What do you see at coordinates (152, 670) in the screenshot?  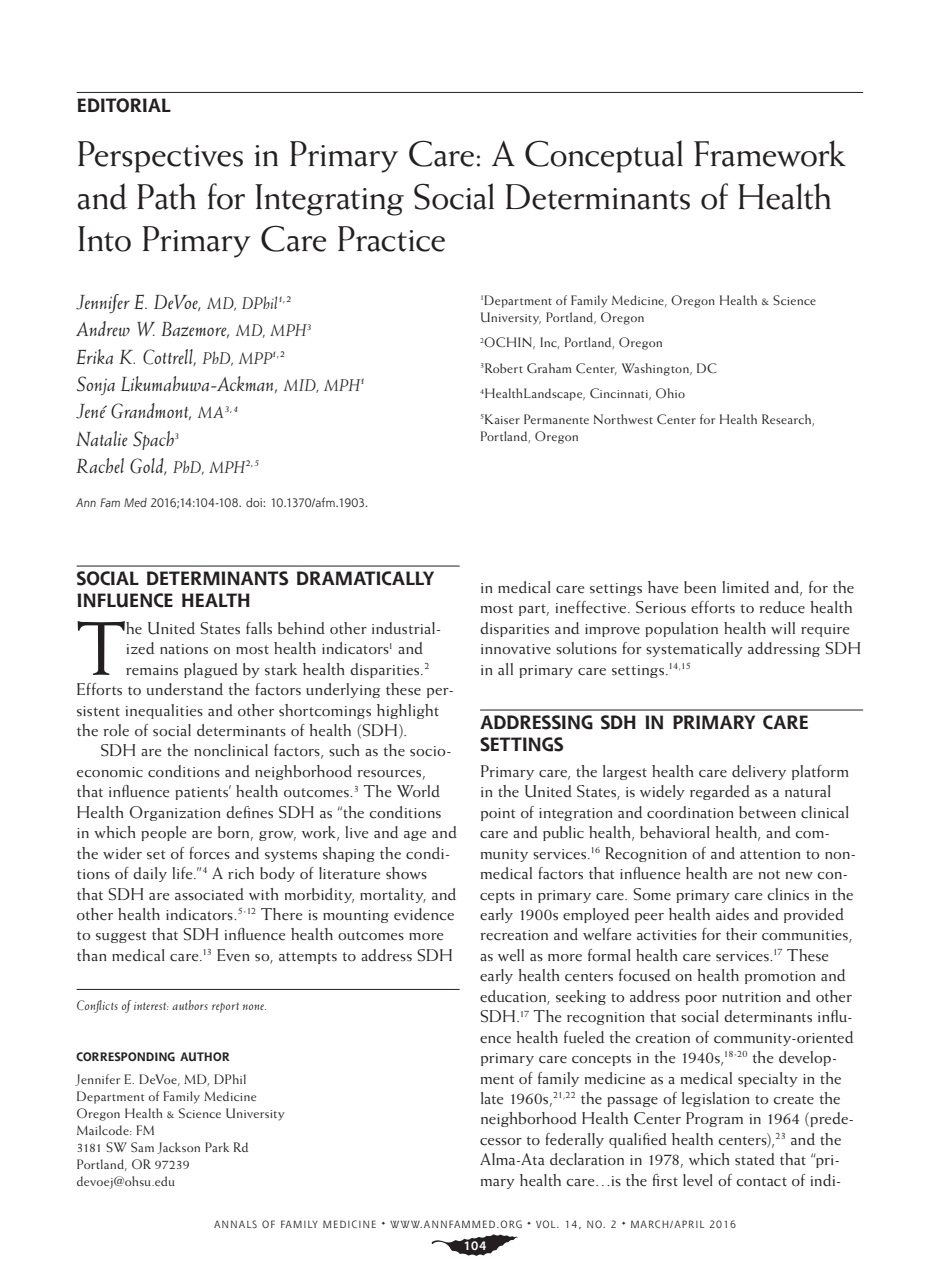 I see `remains` at bounding box center [152, 670].
